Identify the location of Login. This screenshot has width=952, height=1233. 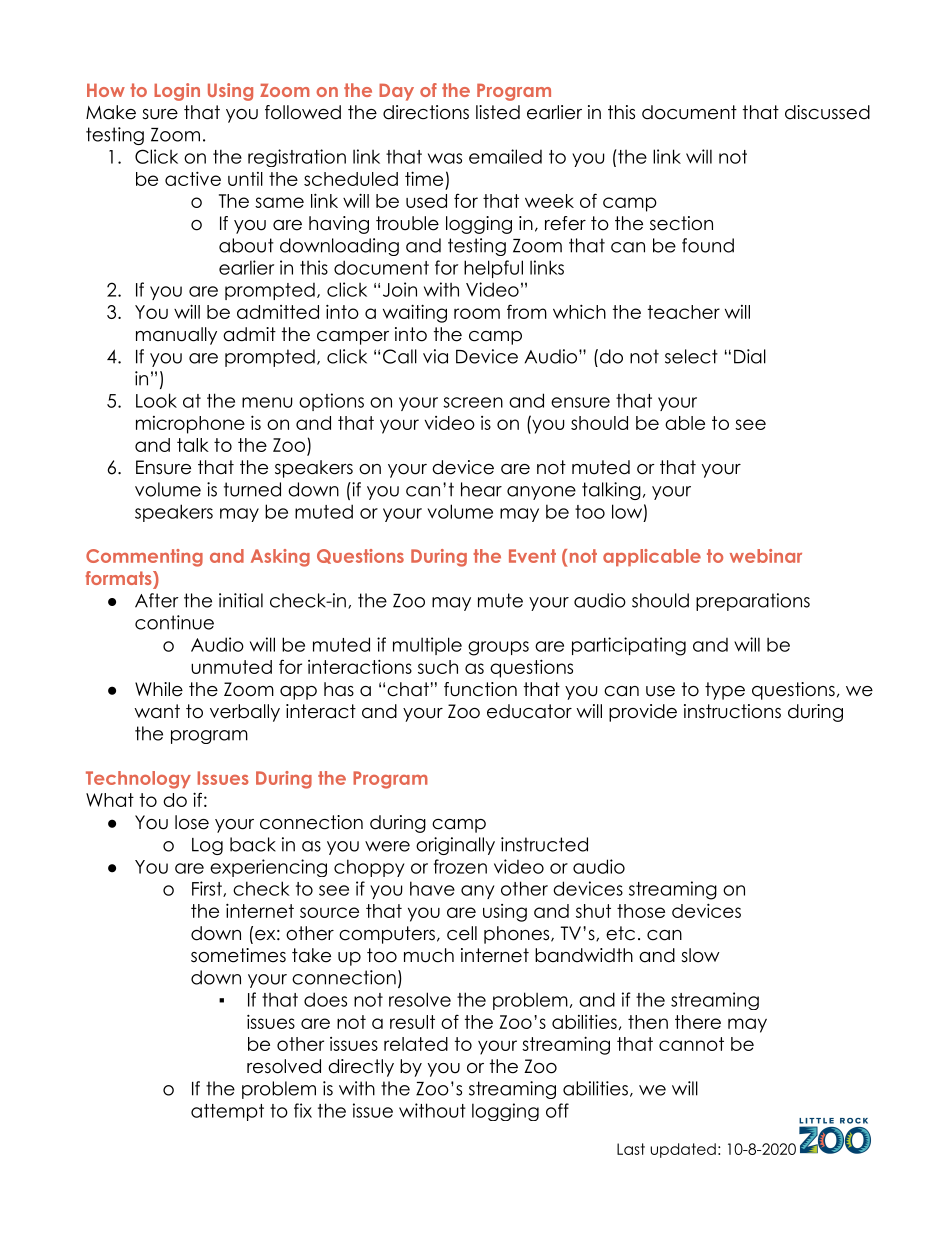
(177, 92).
